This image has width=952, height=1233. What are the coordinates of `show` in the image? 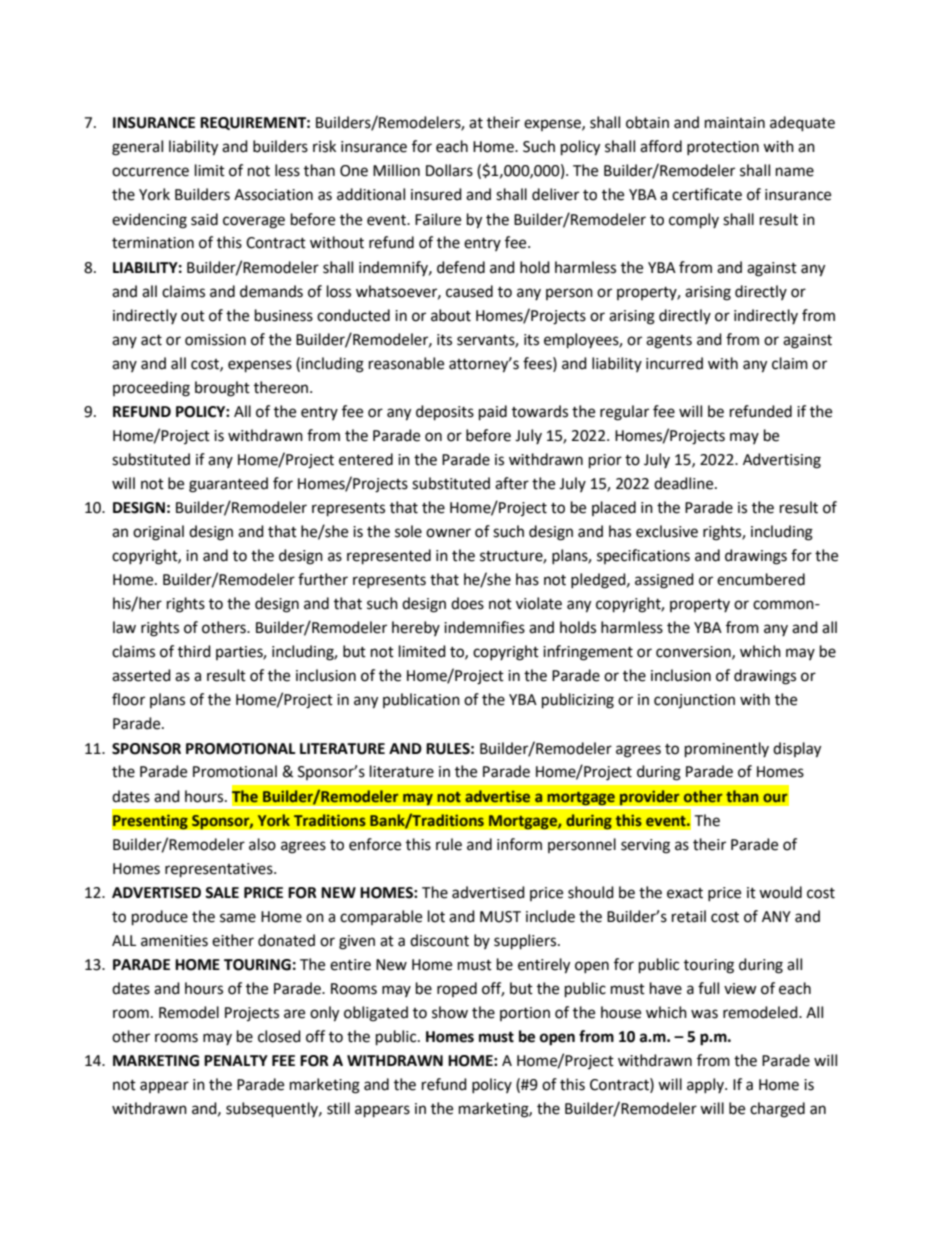 It's located at (450, 1012).
